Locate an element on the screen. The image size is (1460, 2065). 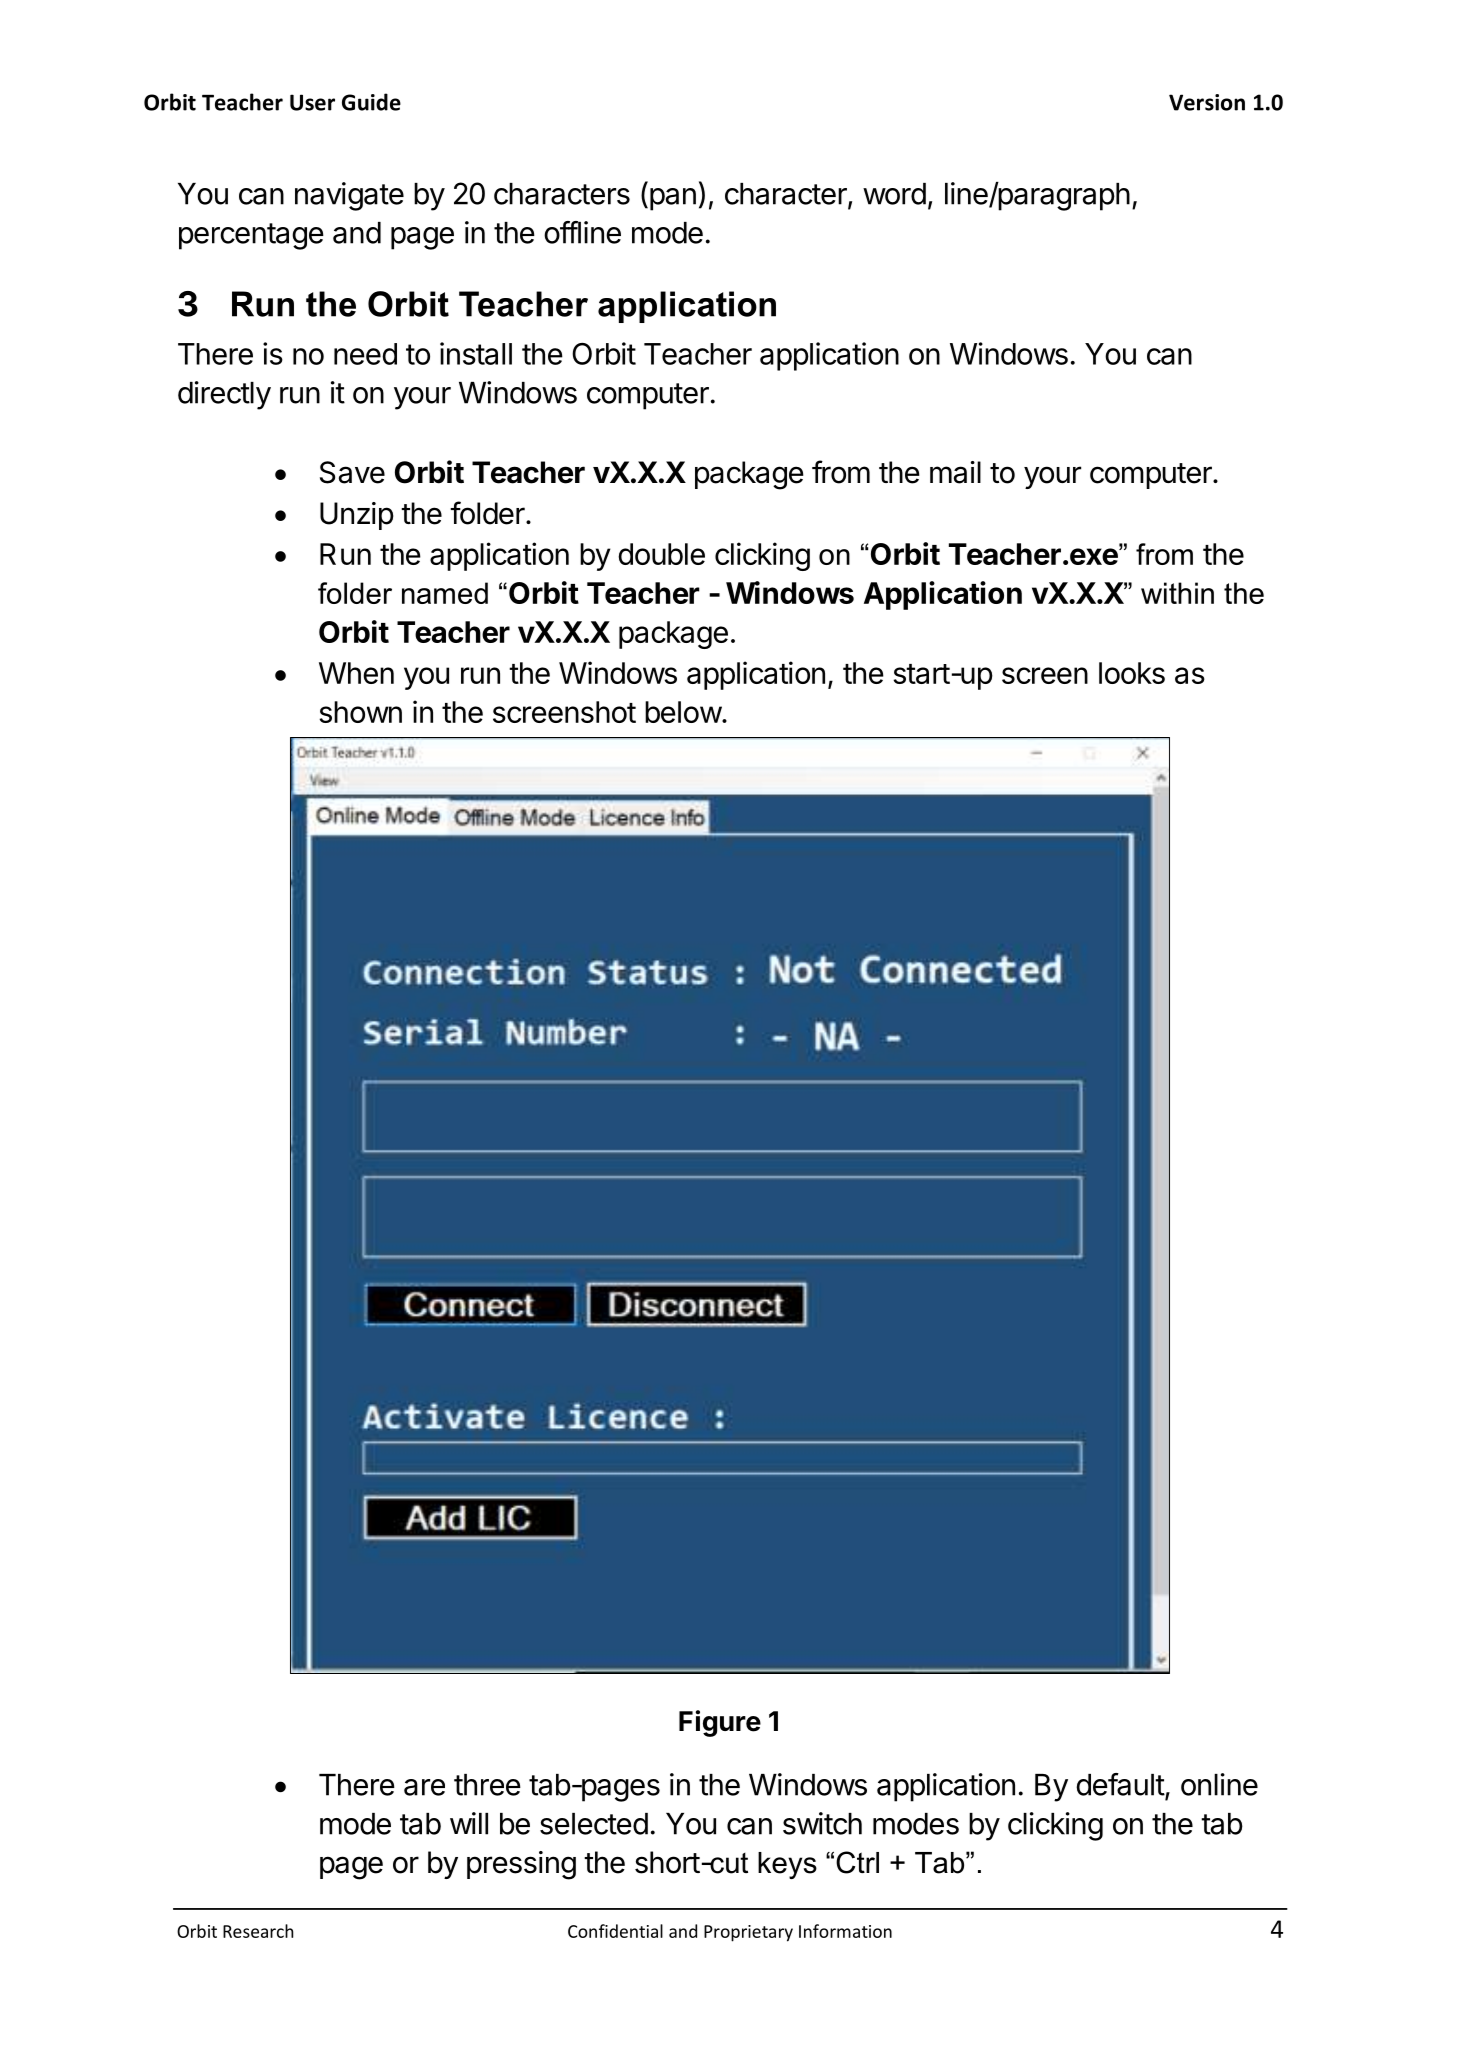
are is located at coordinates (424, 1787).
